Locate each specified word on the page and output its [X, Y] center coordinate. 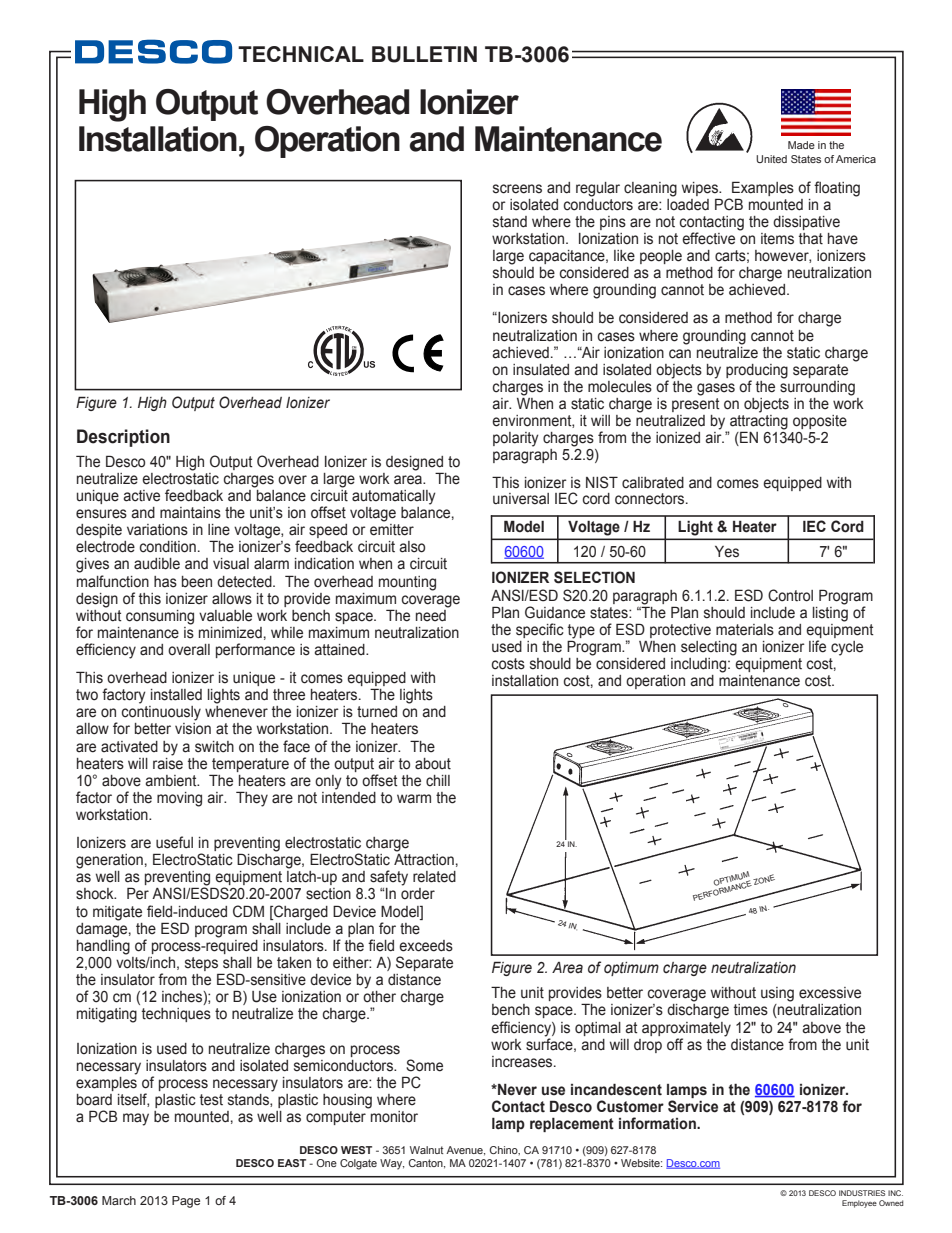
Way [392, 1164]
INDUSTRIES [862, 1193]
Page [186, 1202]
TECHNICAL [301, 54]
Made [801, 145]
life [817, 646]
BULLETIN [424, 54]
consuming [160, 617]
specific [540, 630]
